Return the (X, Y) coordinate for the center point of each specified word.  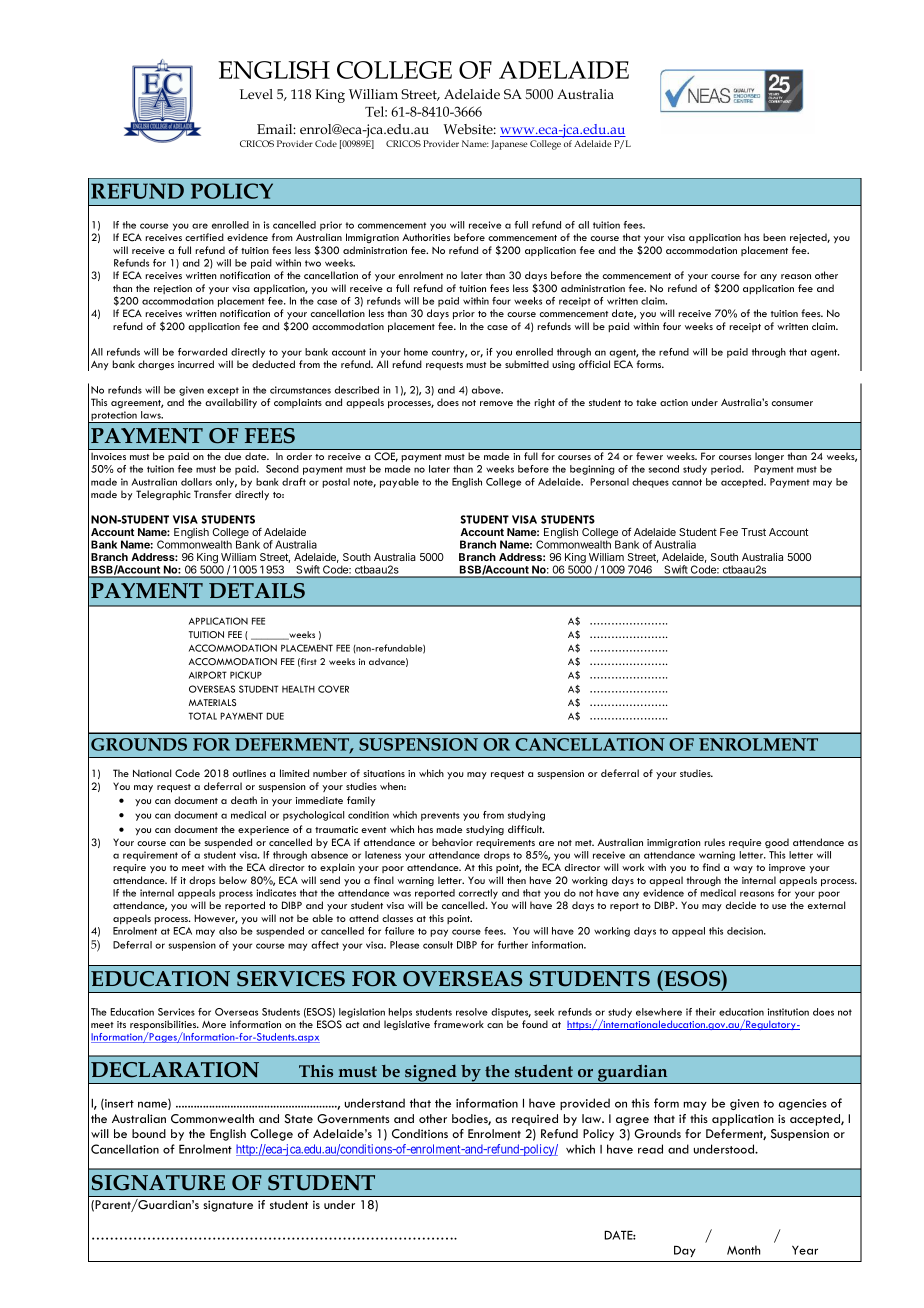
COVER (333, 689)
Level (256, 94)
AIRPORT (208, 675)
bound (149, 1133)
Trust (753, 532)
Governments (353, 1119)
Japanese (509, 145)
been (774, 237)
